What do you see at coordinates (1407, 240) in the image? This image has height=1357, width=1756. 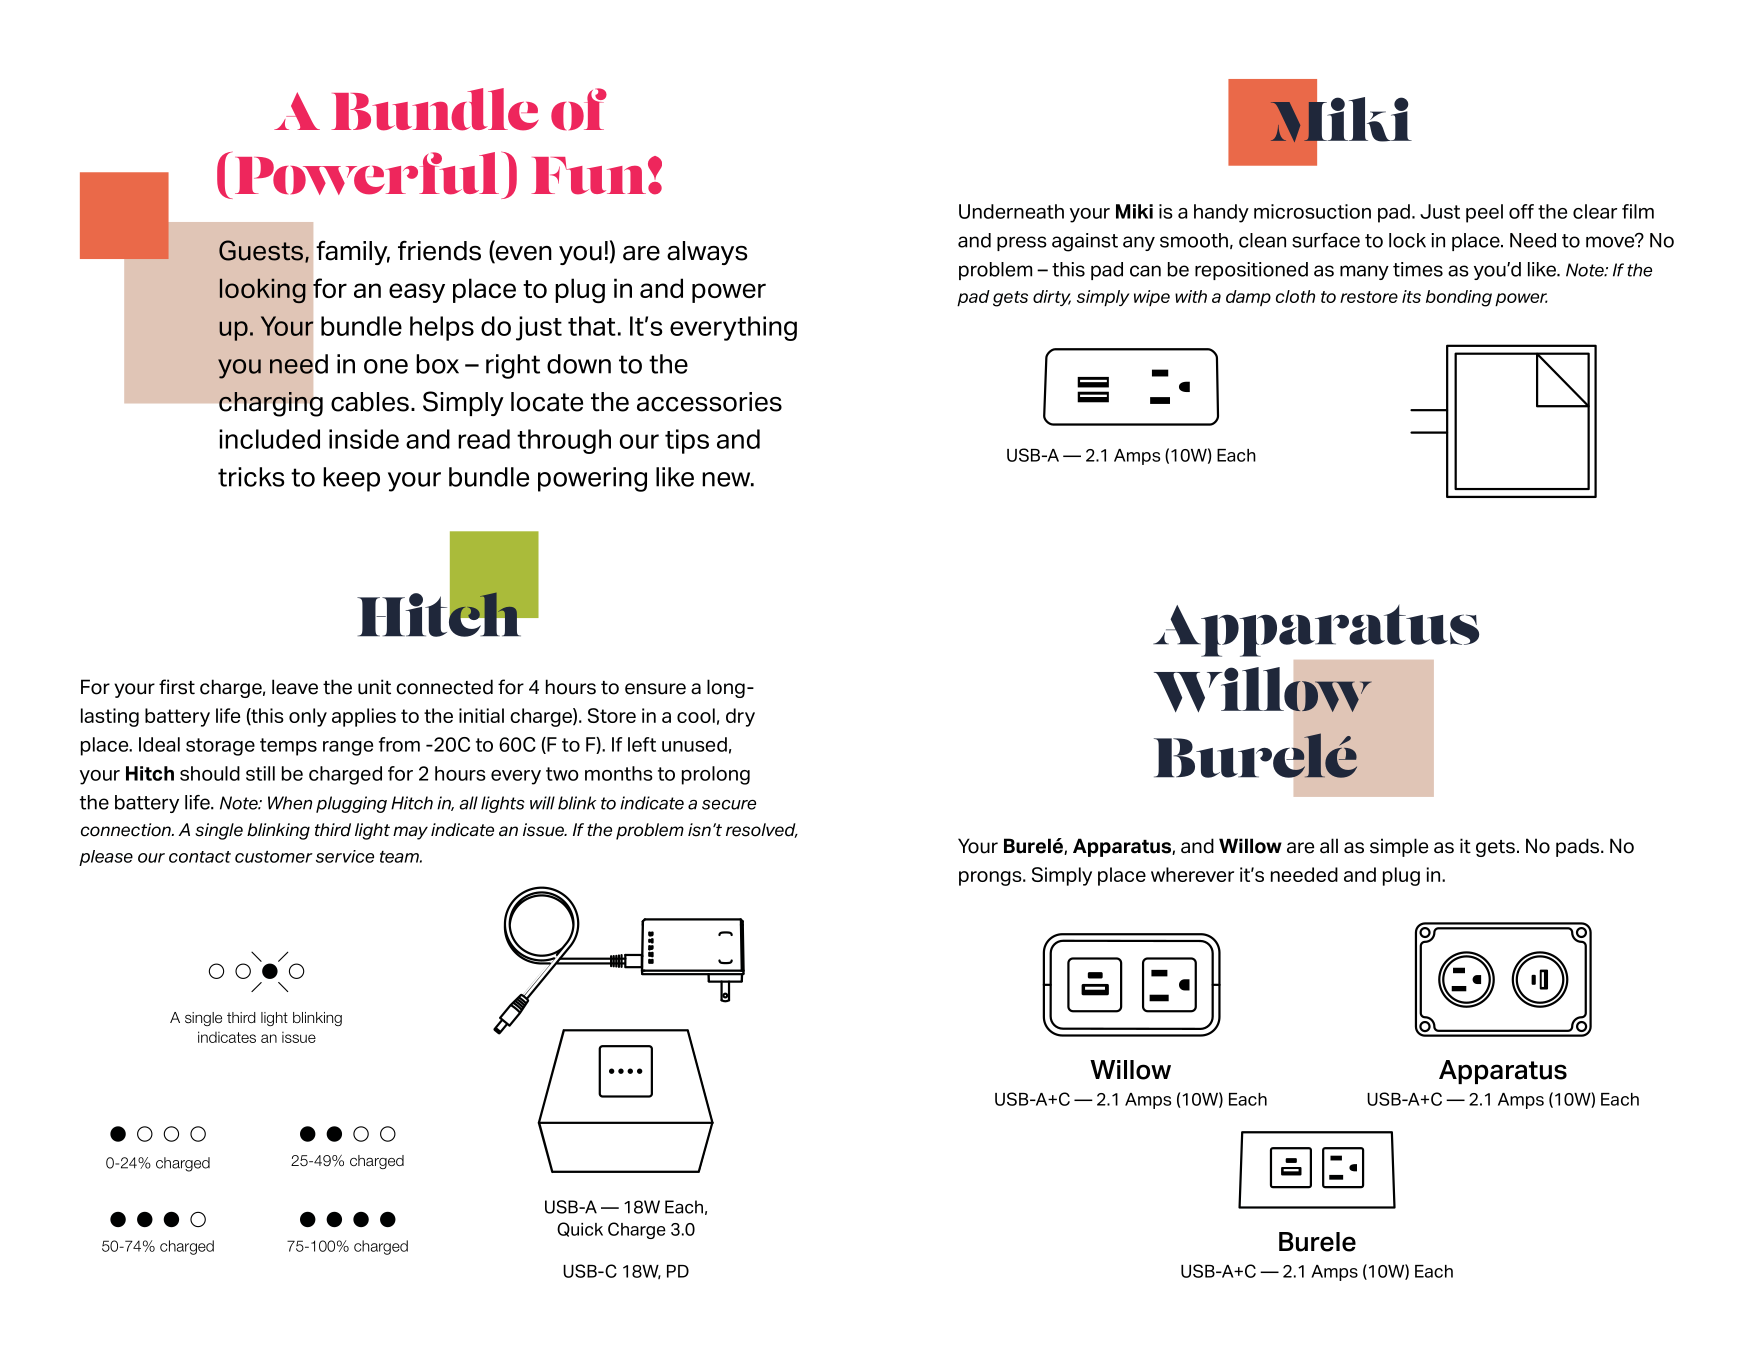 I see `lock` at bounding box center [1407, 240].
